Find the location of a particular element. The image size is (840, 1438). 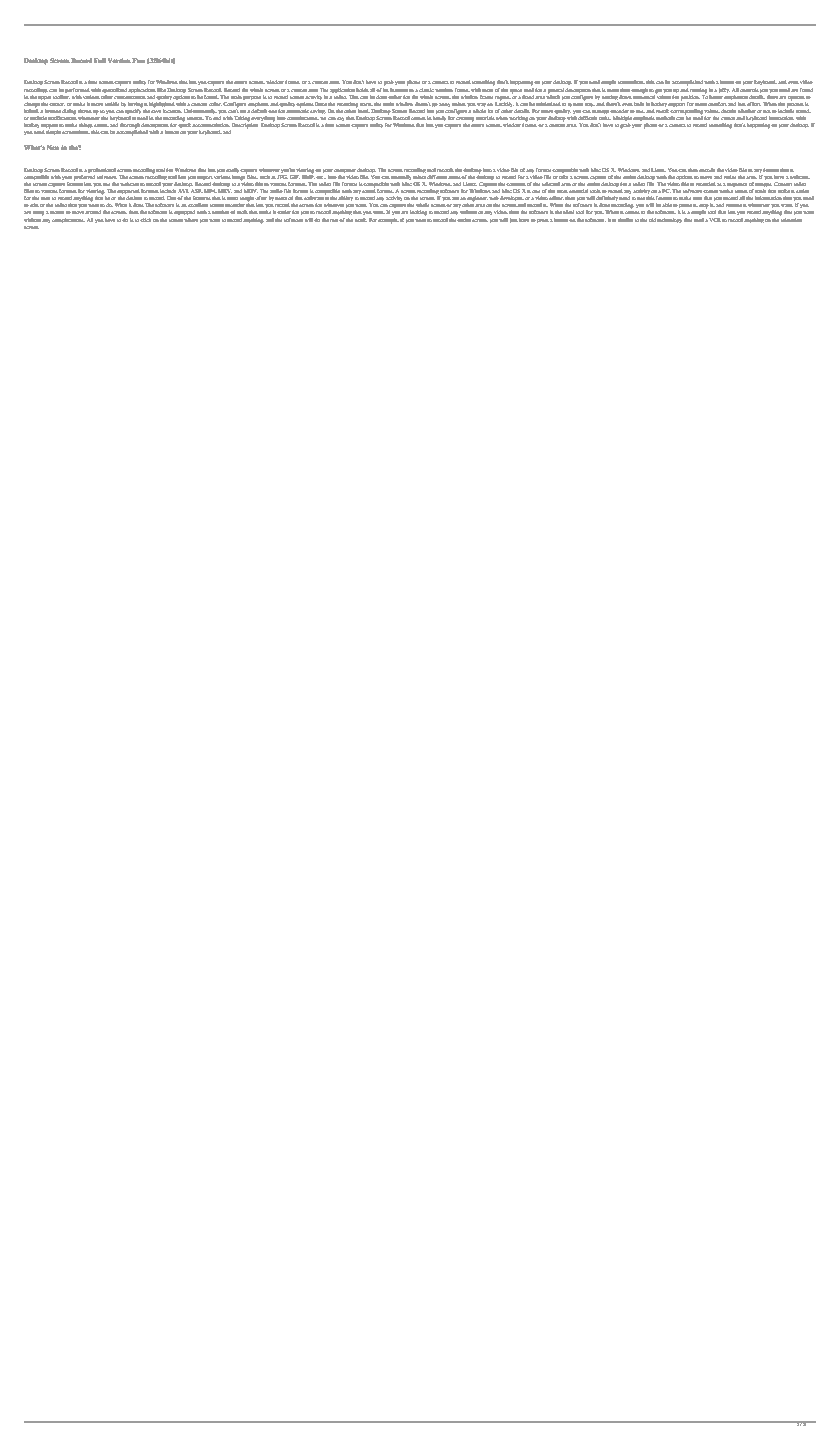

professional is located at coordinates (102, 170).
